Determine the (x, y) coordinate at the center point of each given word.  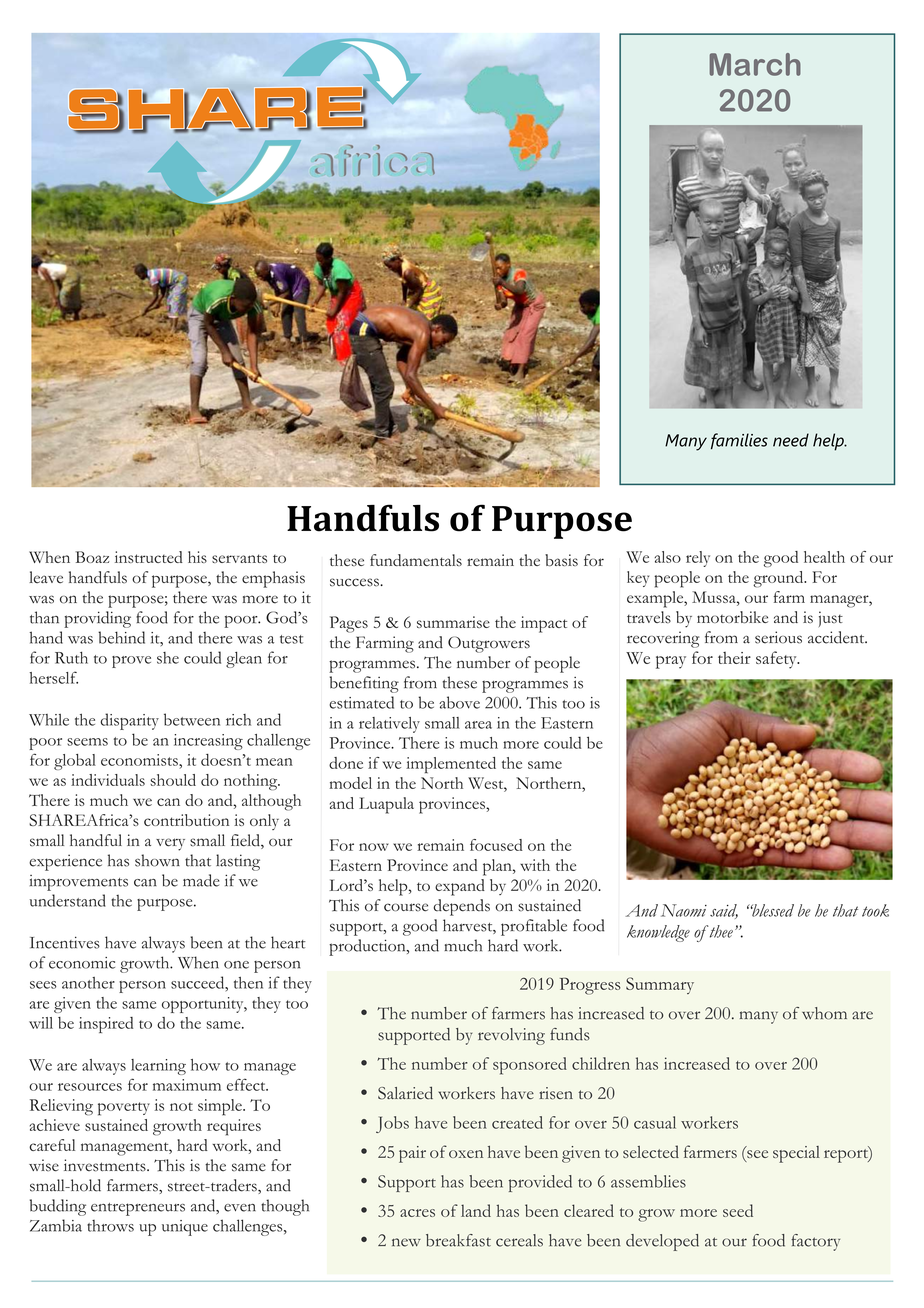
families (739, 441)
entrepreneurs (138, 1209)
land (476, 1210)
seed (738, 1210)
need (791, 440)
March (755, 64)
